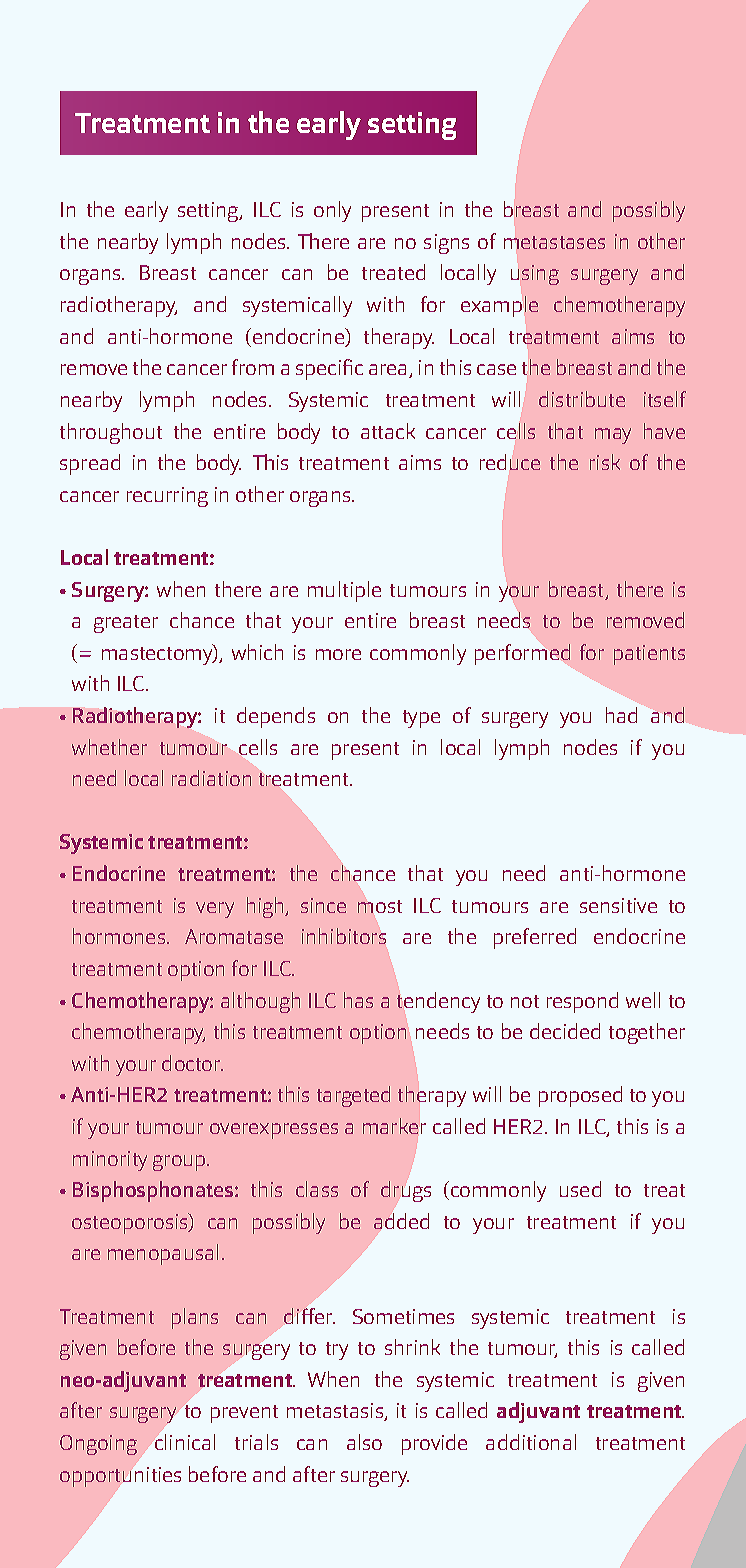 This screenshot has height=1568, width=746. What do you see at coordinates (253, 367) in the screenshot?
I see `from` at bounding box center [253, 367].
